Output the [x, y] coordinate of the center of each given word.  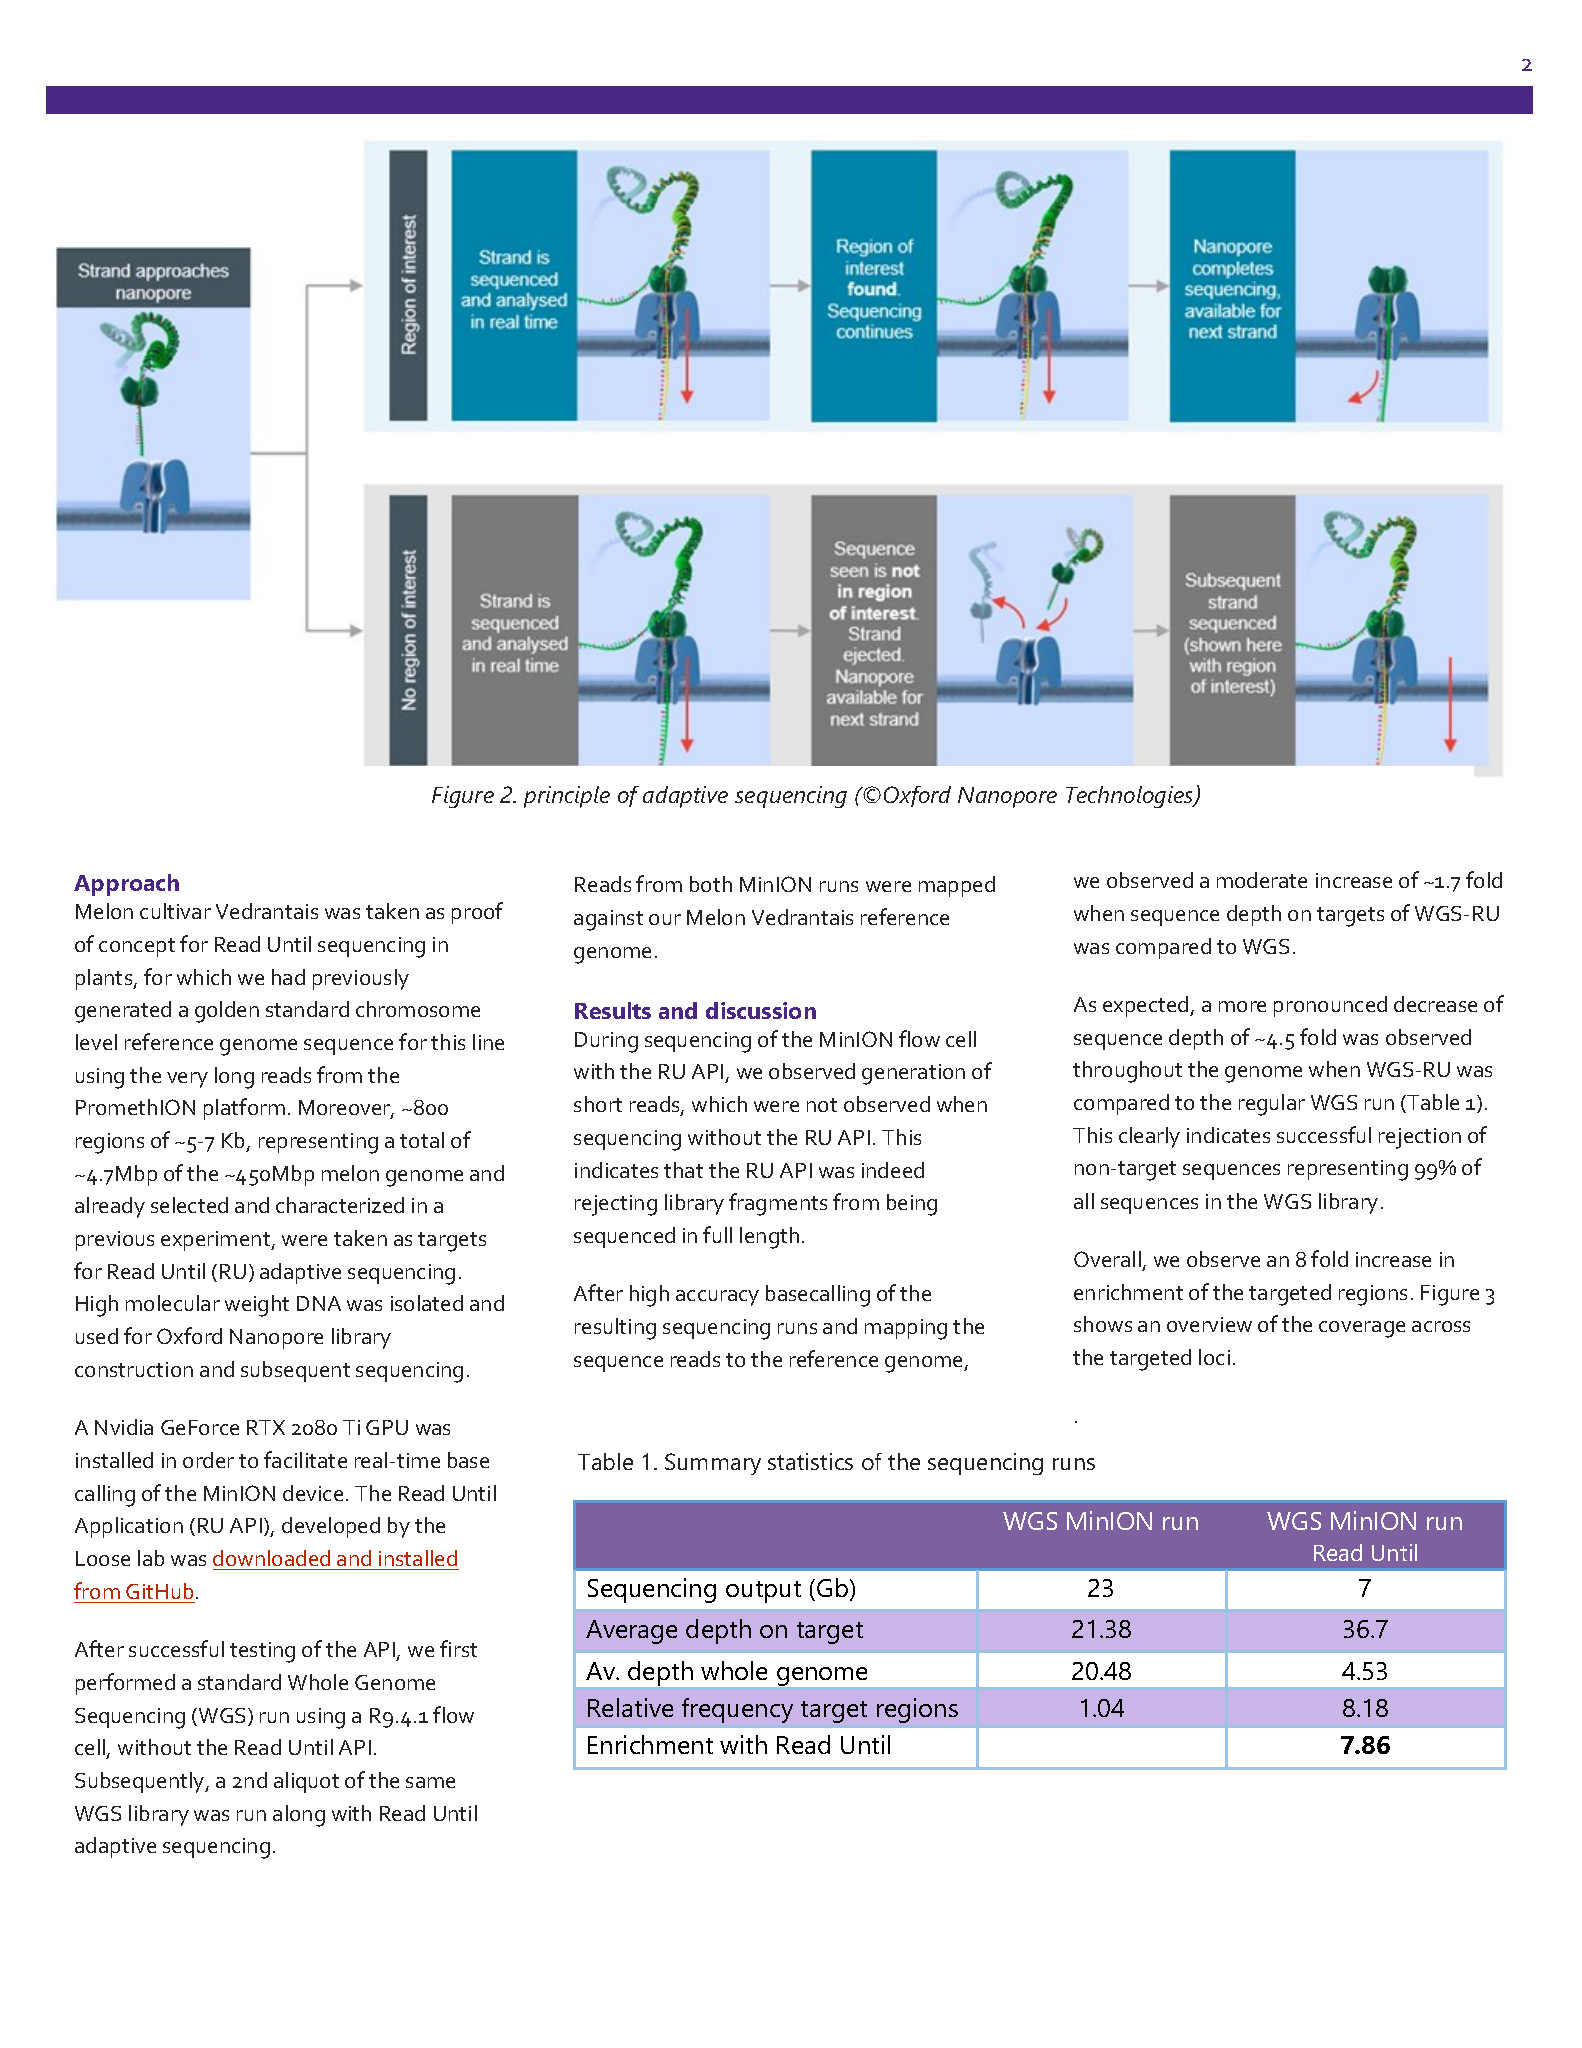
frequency [737, 1710]
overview [1209, 1324]
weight [257, 1306]
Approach [126, 885]
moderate [1262, 880]
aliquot [306, 1782]
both [711, 884]
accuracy [717, 1298]
